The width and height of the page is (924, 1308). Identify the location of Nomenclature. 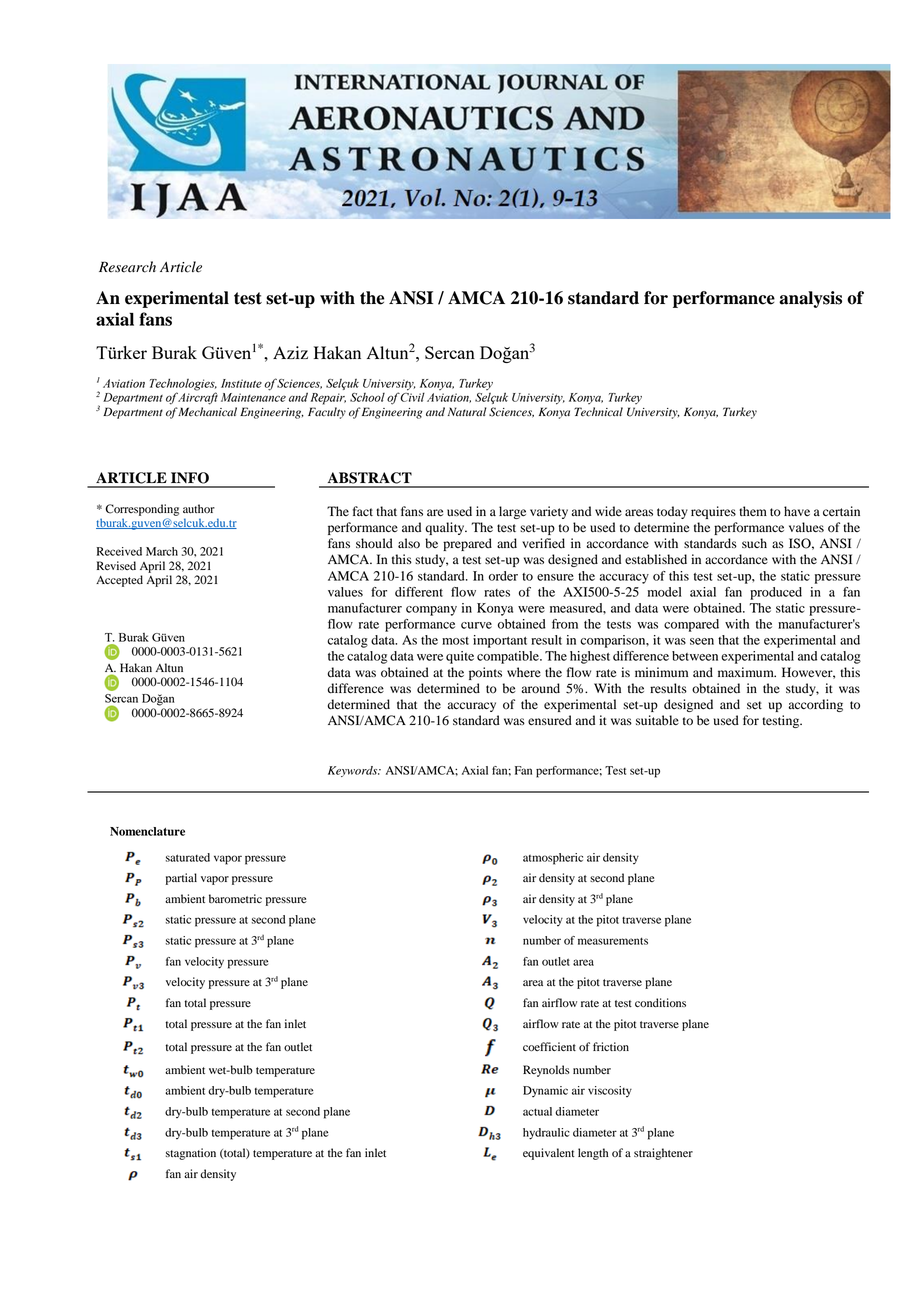
(147, 831).
